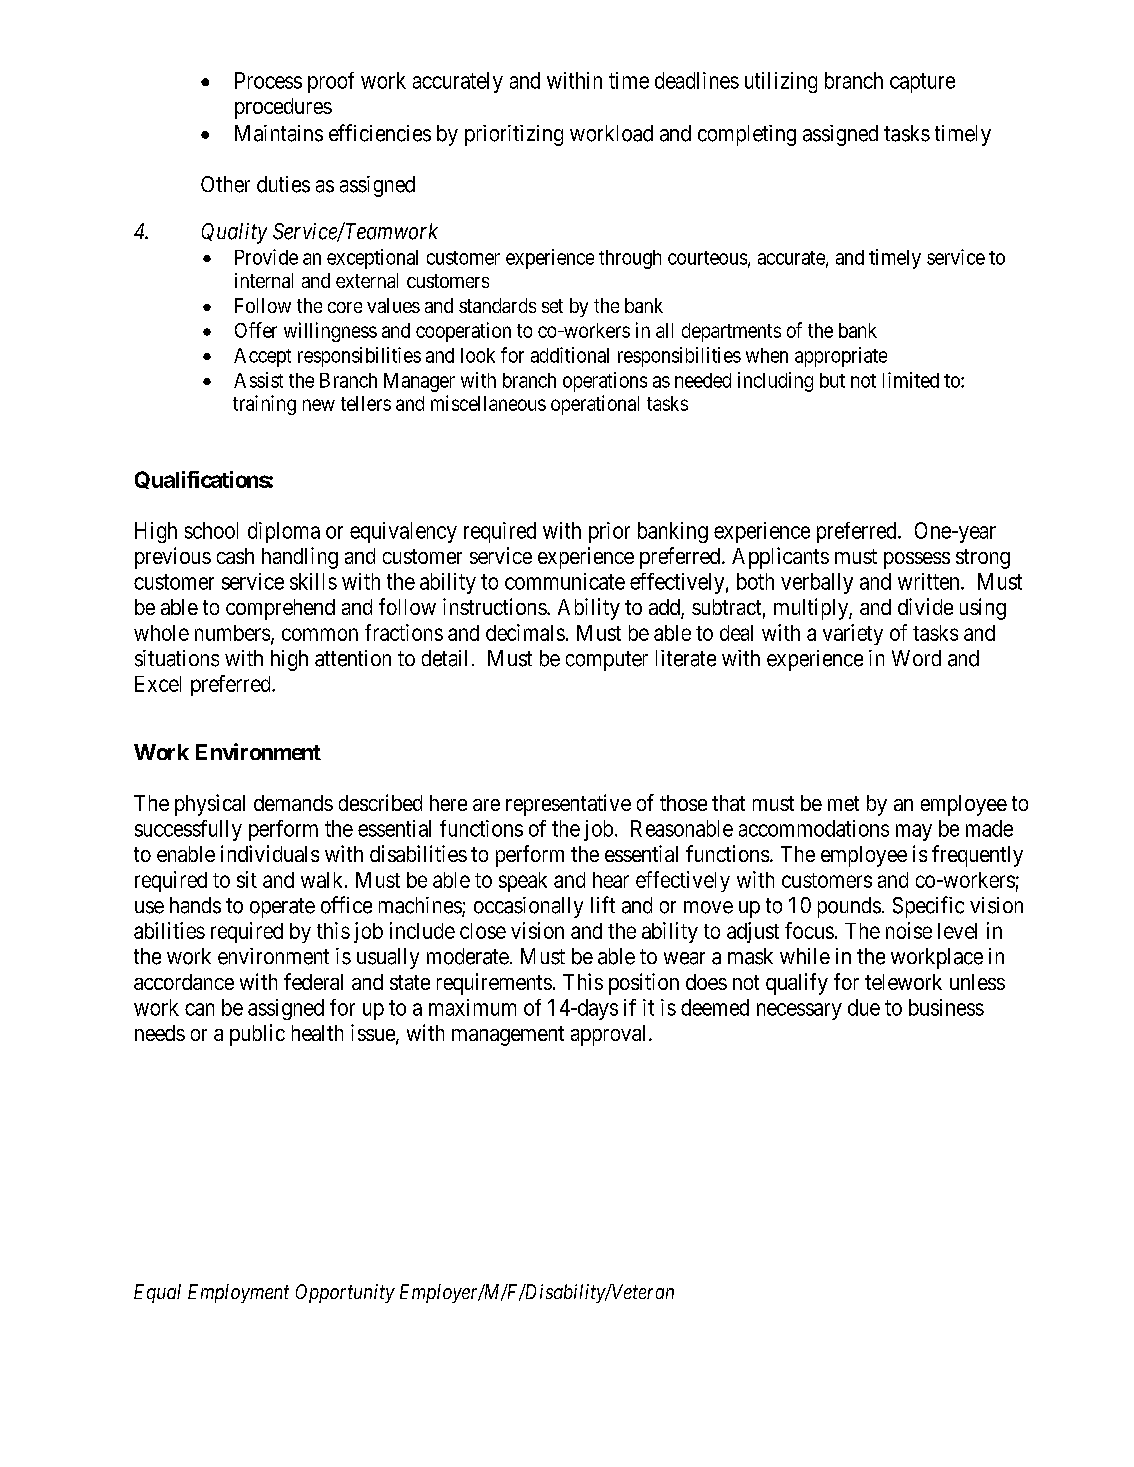  I want to click on individuals, so click(270, 853).
